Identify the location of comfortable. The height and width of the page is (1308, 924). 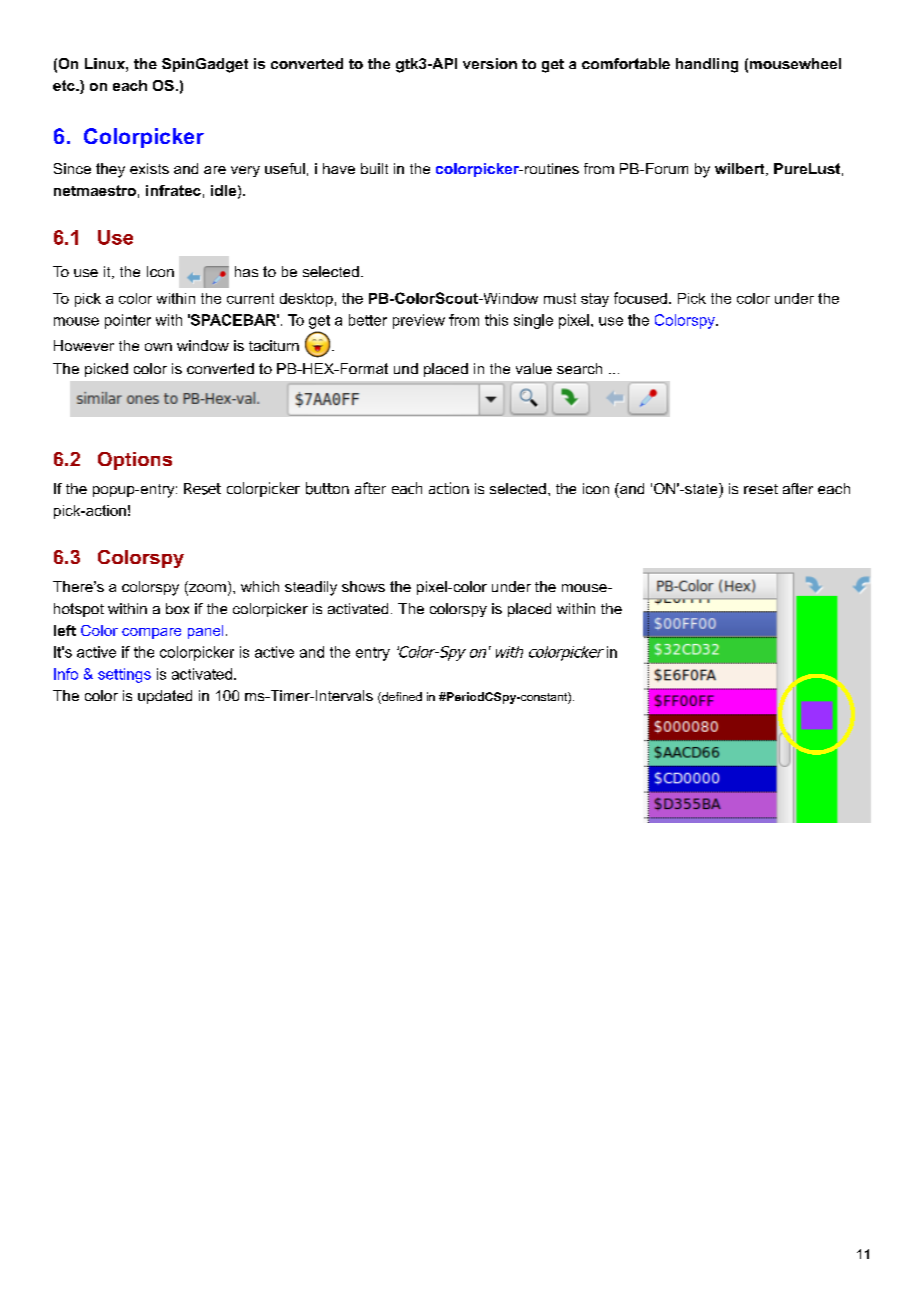
(626, 63).
